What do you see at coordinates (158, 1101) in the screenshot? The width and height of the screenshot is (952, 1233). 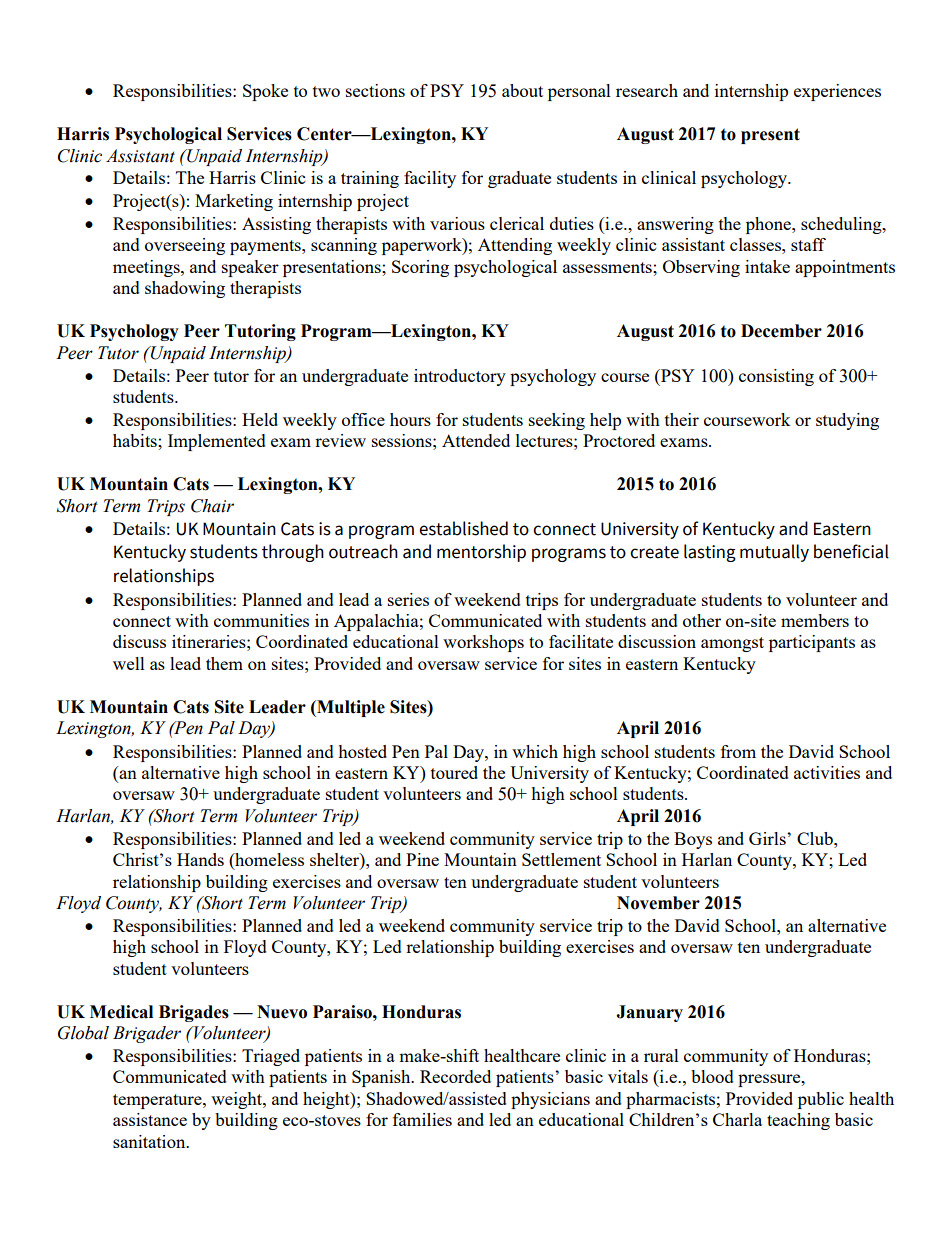 I see `temperature` at bounding box center [158, 1101].
